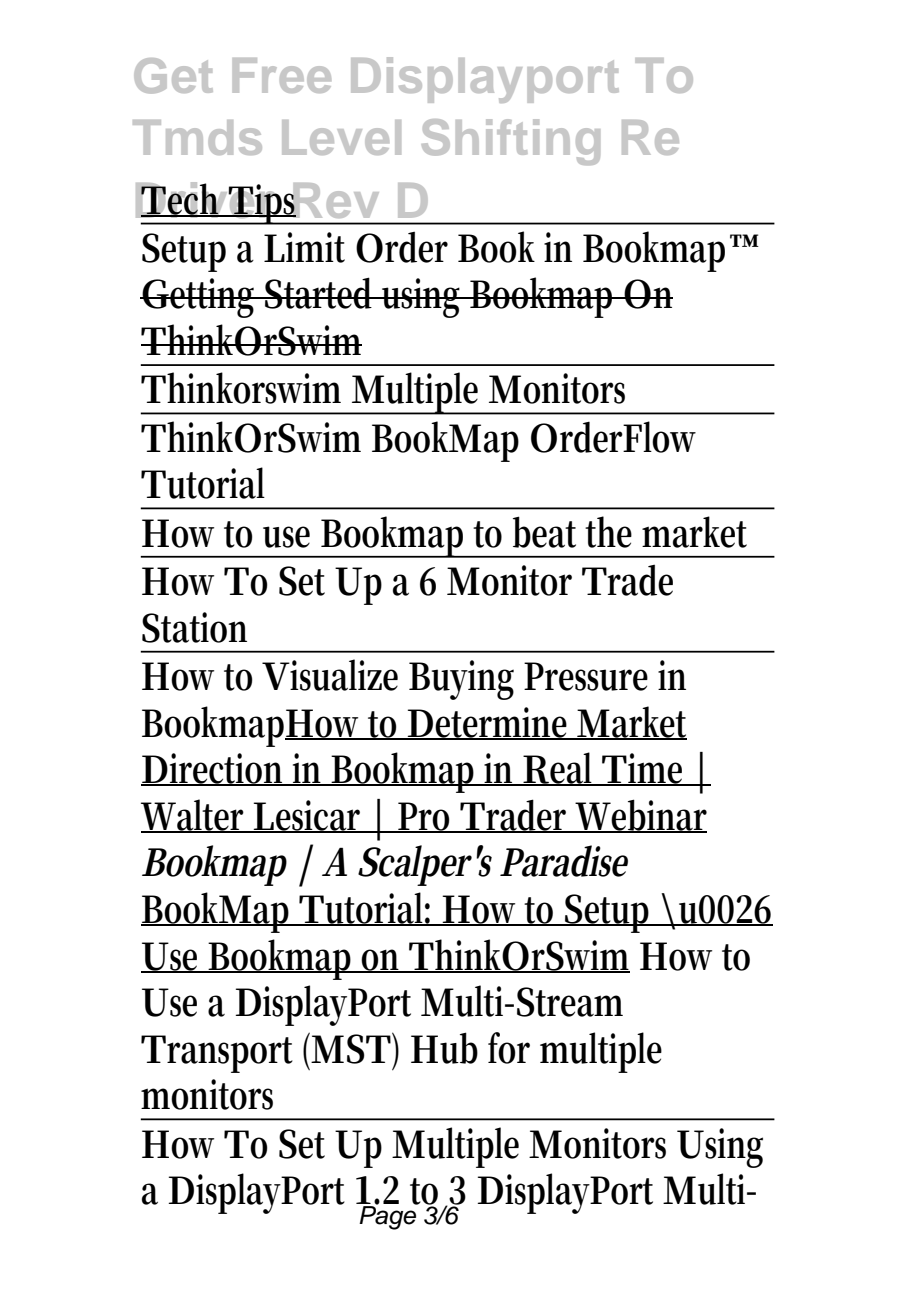 This page has width=924, height=1303. What do you see at coordinates (608, 532) in the page?
I see `the` at bounding box center [608, 532].
